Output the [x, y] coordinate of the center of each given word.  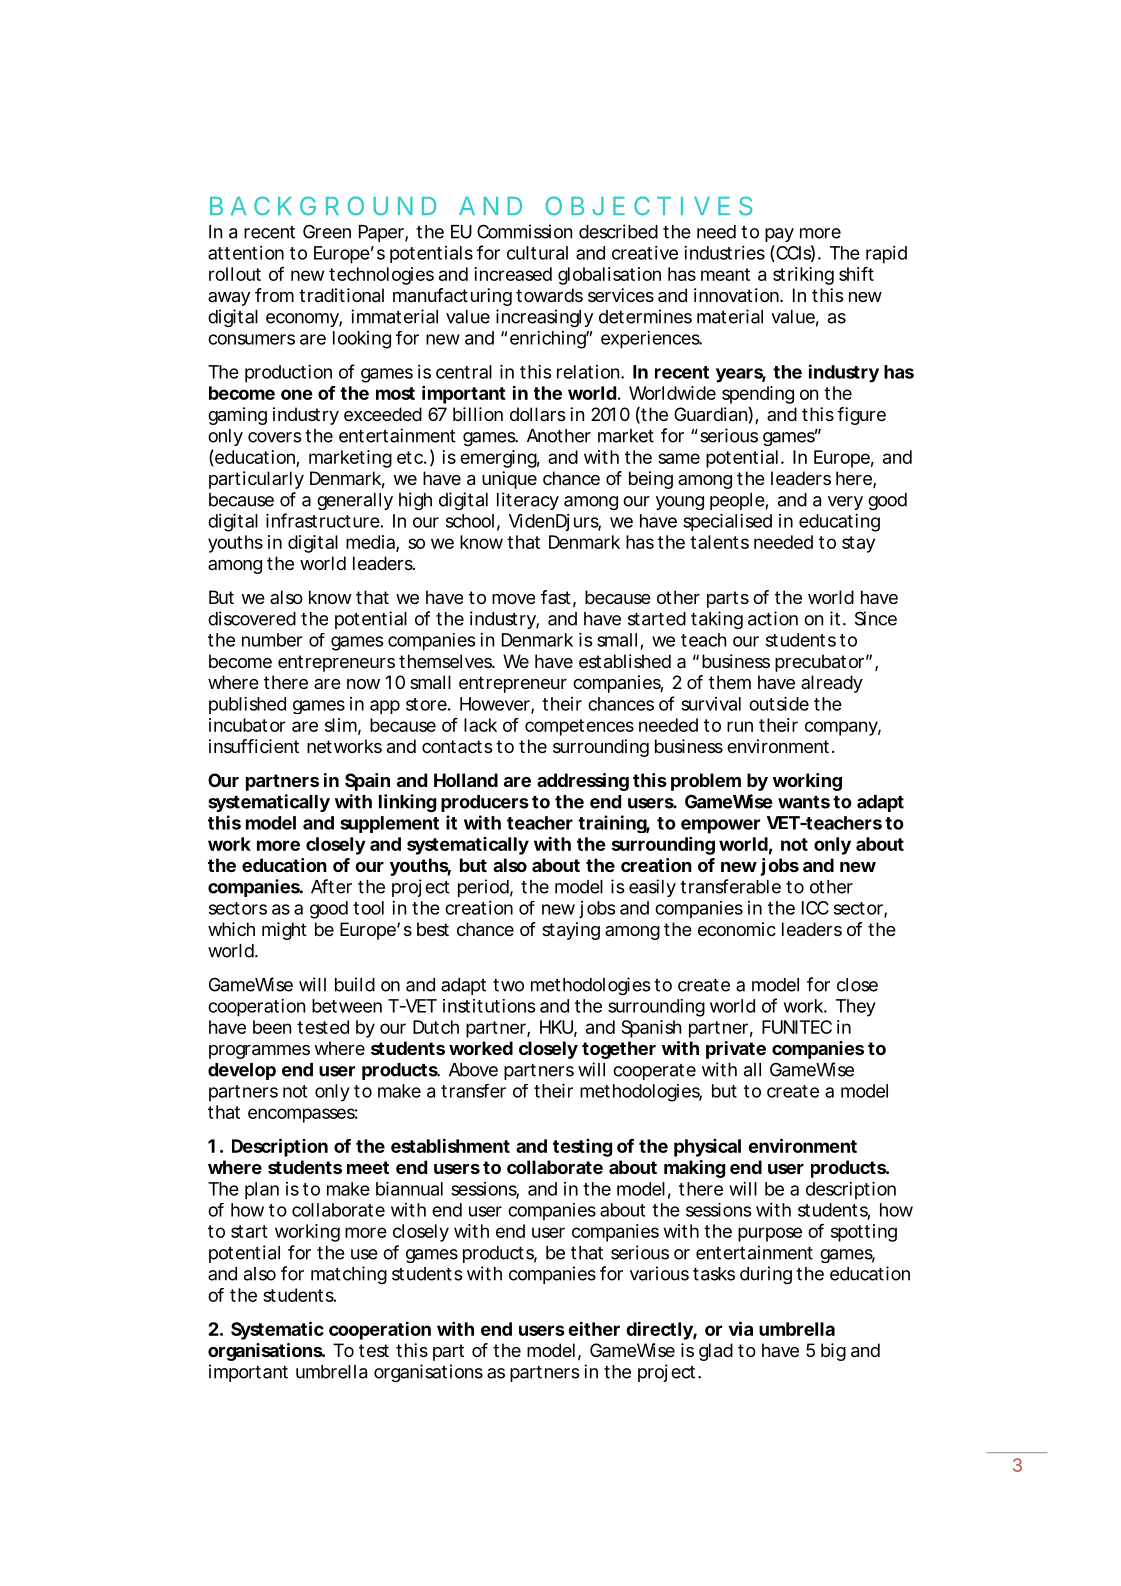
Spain [367, 782]
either [594, 1328]
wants [804, 802]
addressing [583, 782]
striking [803, 276]
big [833, 1352]
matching [349, 1275]
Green [327, 231]
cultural [537, 253]
